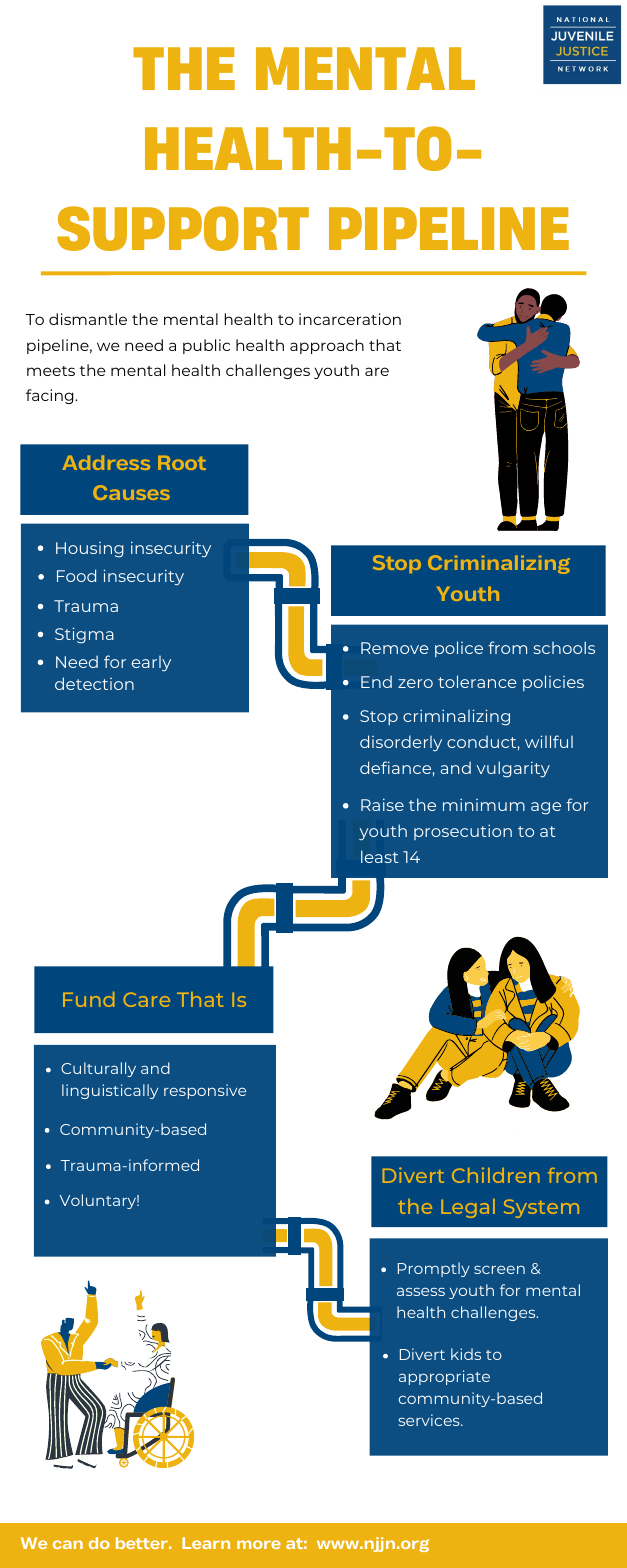  I want to click on End, so click(376, 681).
